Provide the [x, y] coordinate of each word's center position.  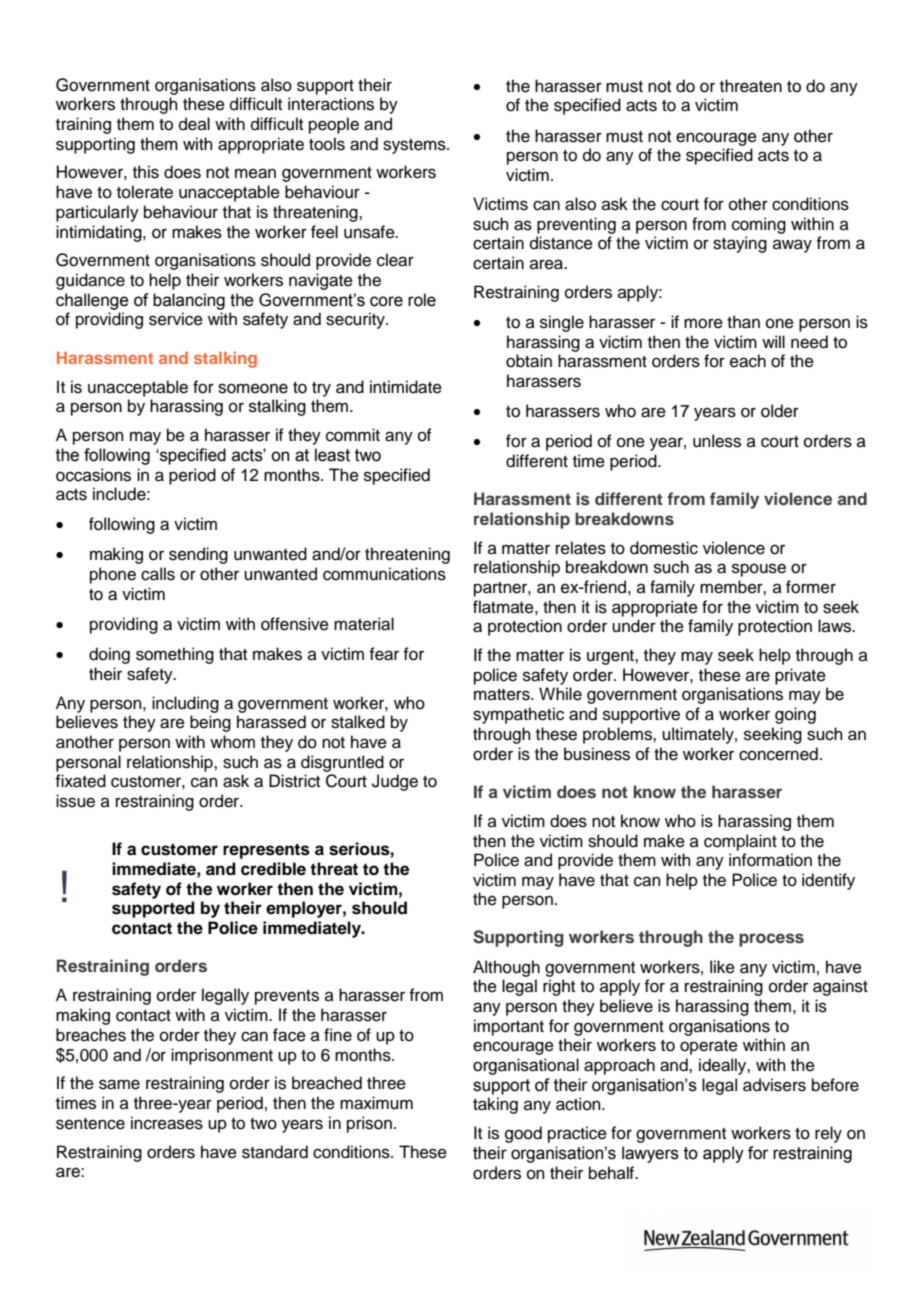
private [800, 676]
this [146, 172]
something [175, 655]
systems [415, 146]
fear [384, 654]
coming [759, 225]
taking [495, 1105]
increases [167, 1123]
